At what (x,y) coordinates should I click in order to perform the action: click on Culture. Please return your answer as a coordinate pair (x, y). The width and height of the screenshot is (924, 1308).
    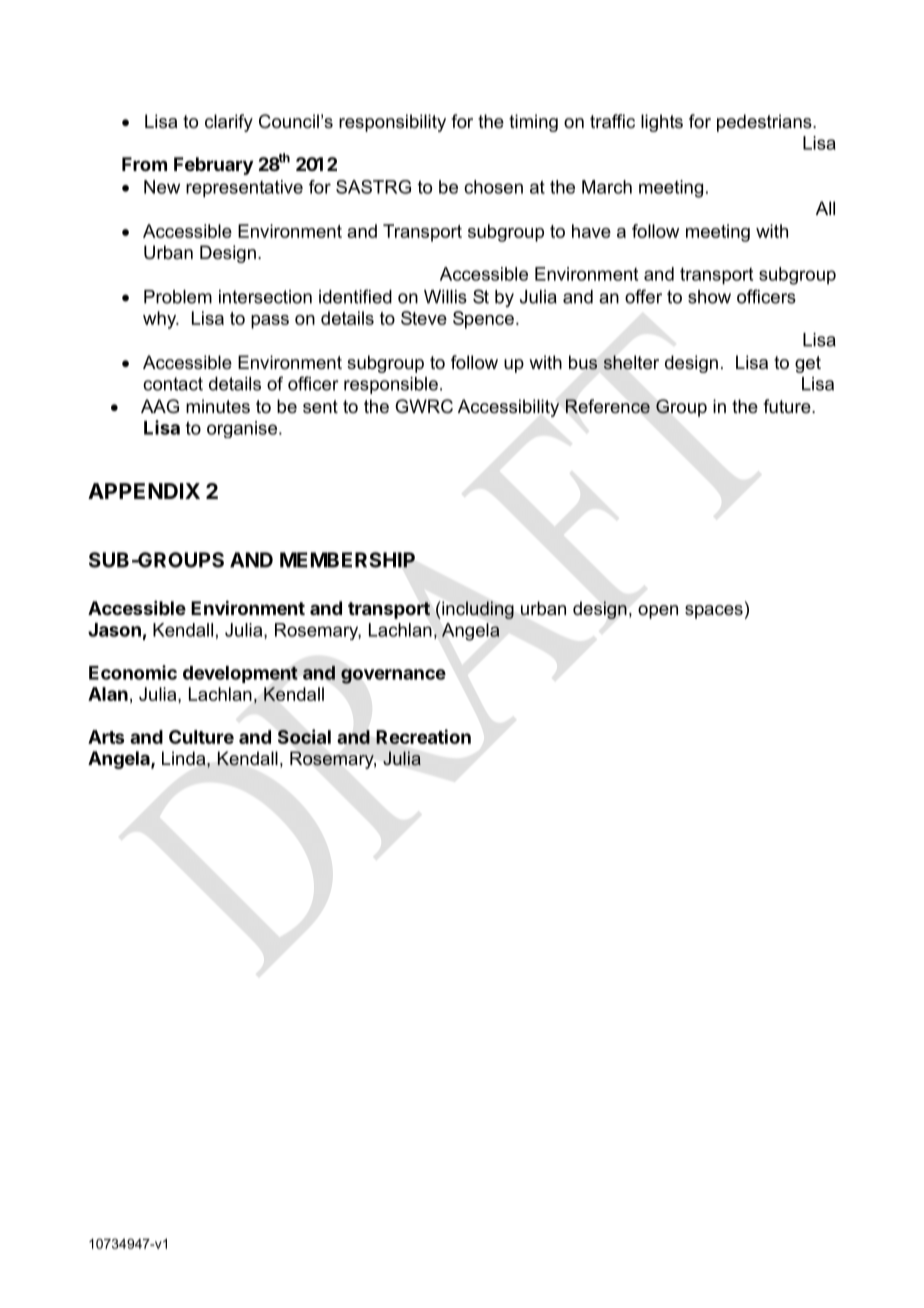
    Looking at the image, I should click on (201, 737).
